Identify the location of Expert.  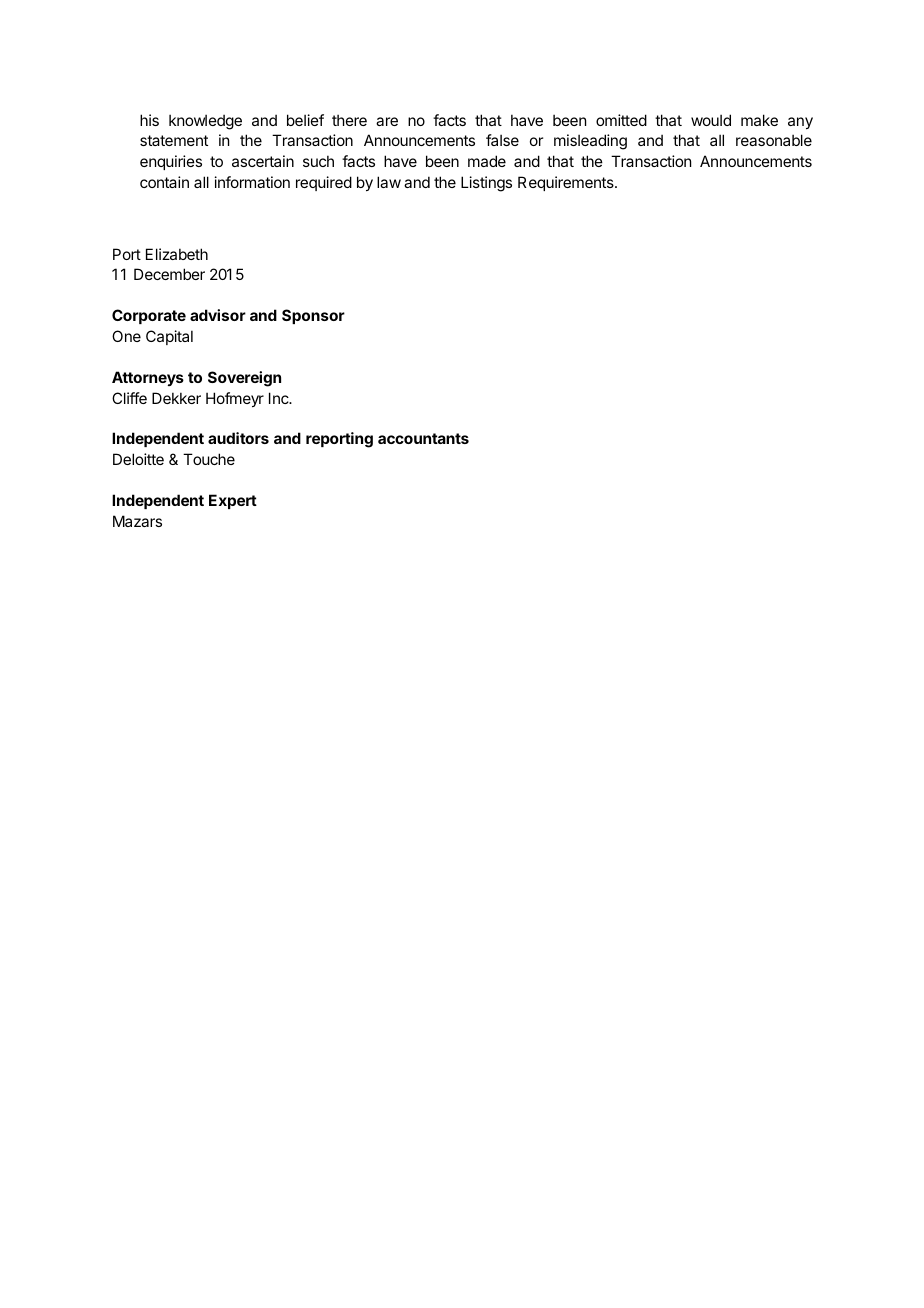
(233, 501).
